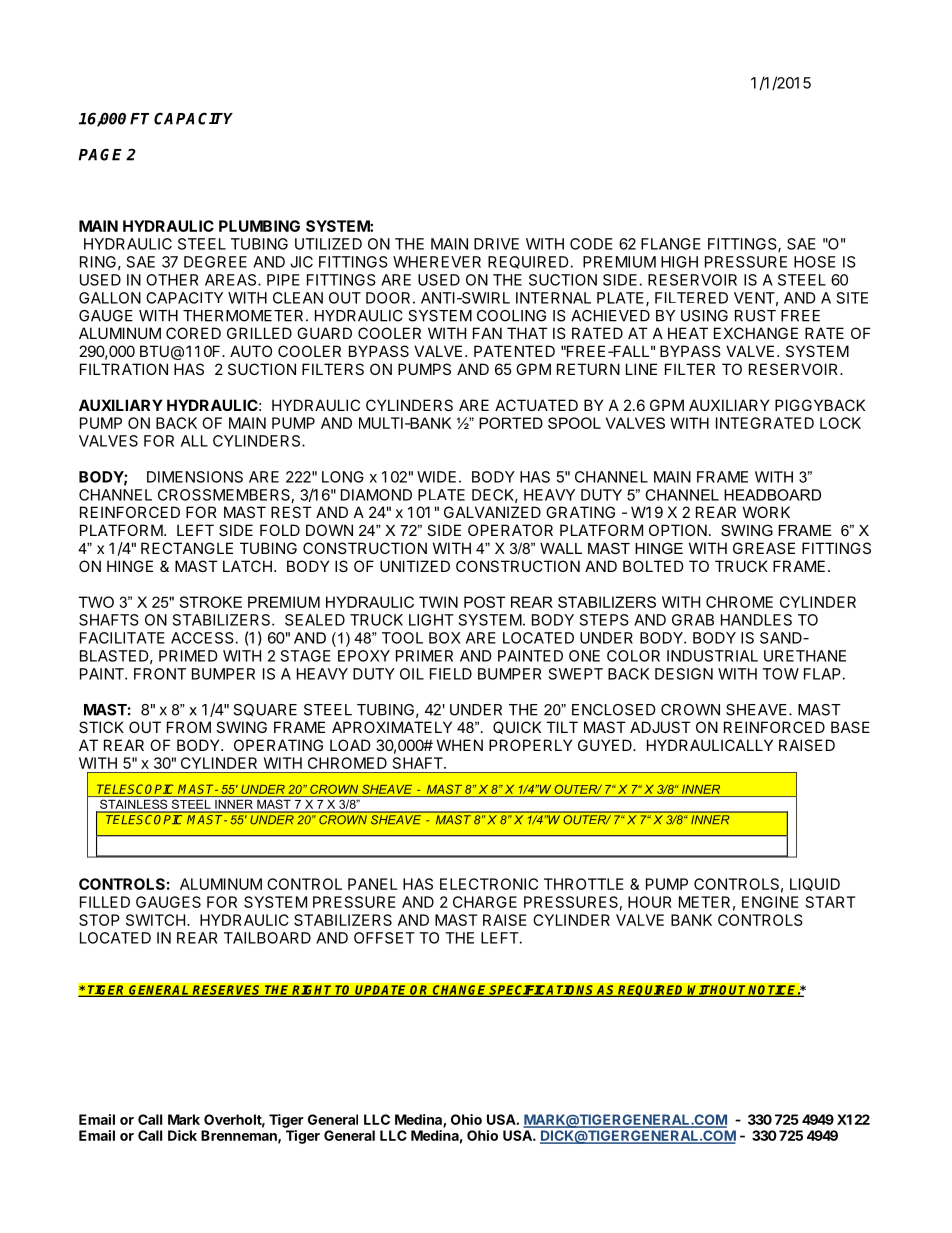 The image size is (952, 1233). Describe the element at coordinates (451, 674) in the screenshot. I see `FIELD` at that location.
